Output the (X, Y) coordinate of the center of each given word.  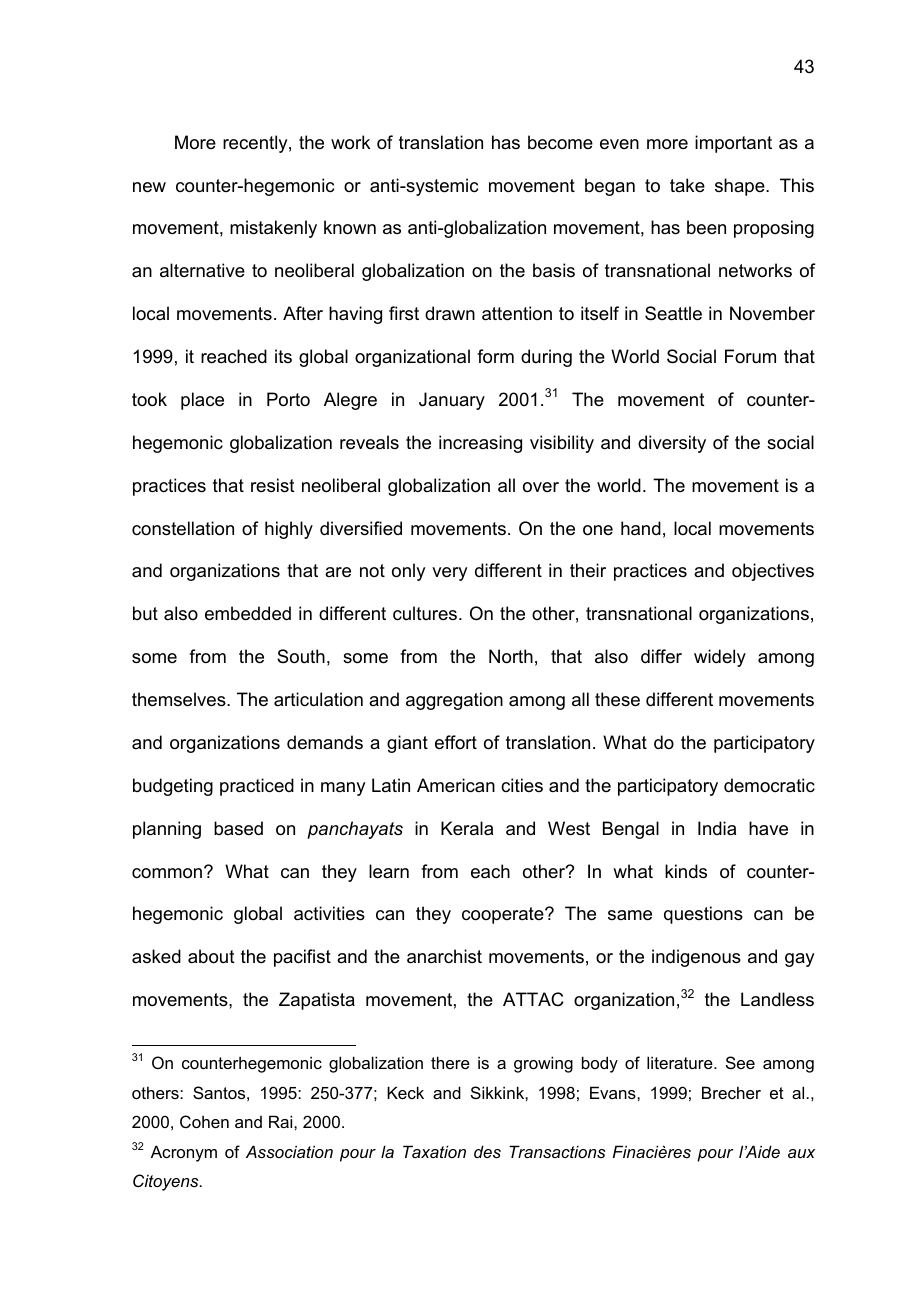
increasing (480, 444)
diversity (672, 444)
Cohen (204, 1121)
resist (273, 485)
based (238, 828)
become (560, 142)
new (149, 187)
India (717, 828)
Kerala (467, 828)
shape (741, 187)
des (487, 1151)
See (740, 1062)
